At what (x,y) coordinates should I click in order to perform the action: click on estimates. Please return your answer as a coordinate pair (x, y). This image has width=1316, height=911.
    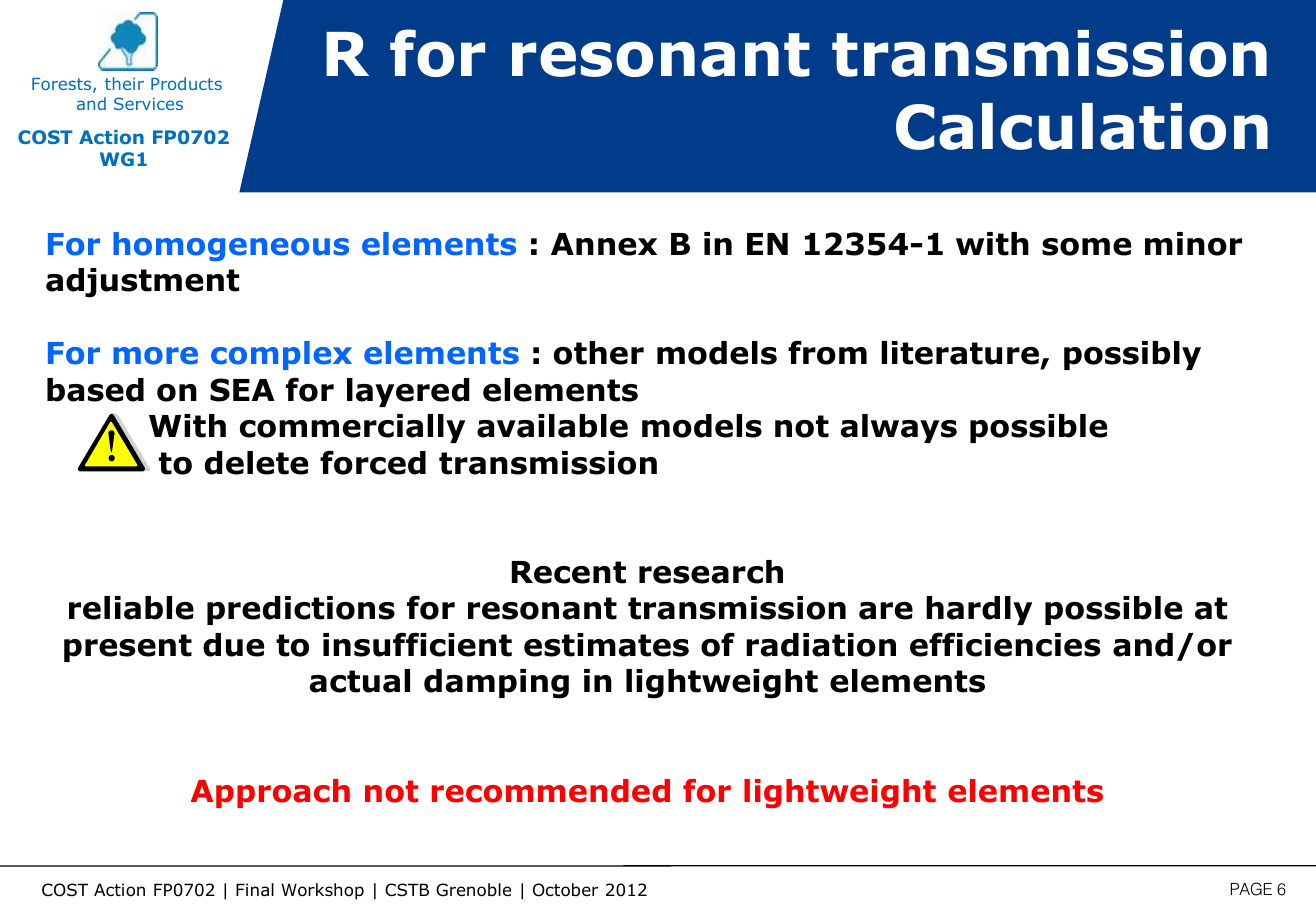
    Looking at the image, I should click on (606, 645).
